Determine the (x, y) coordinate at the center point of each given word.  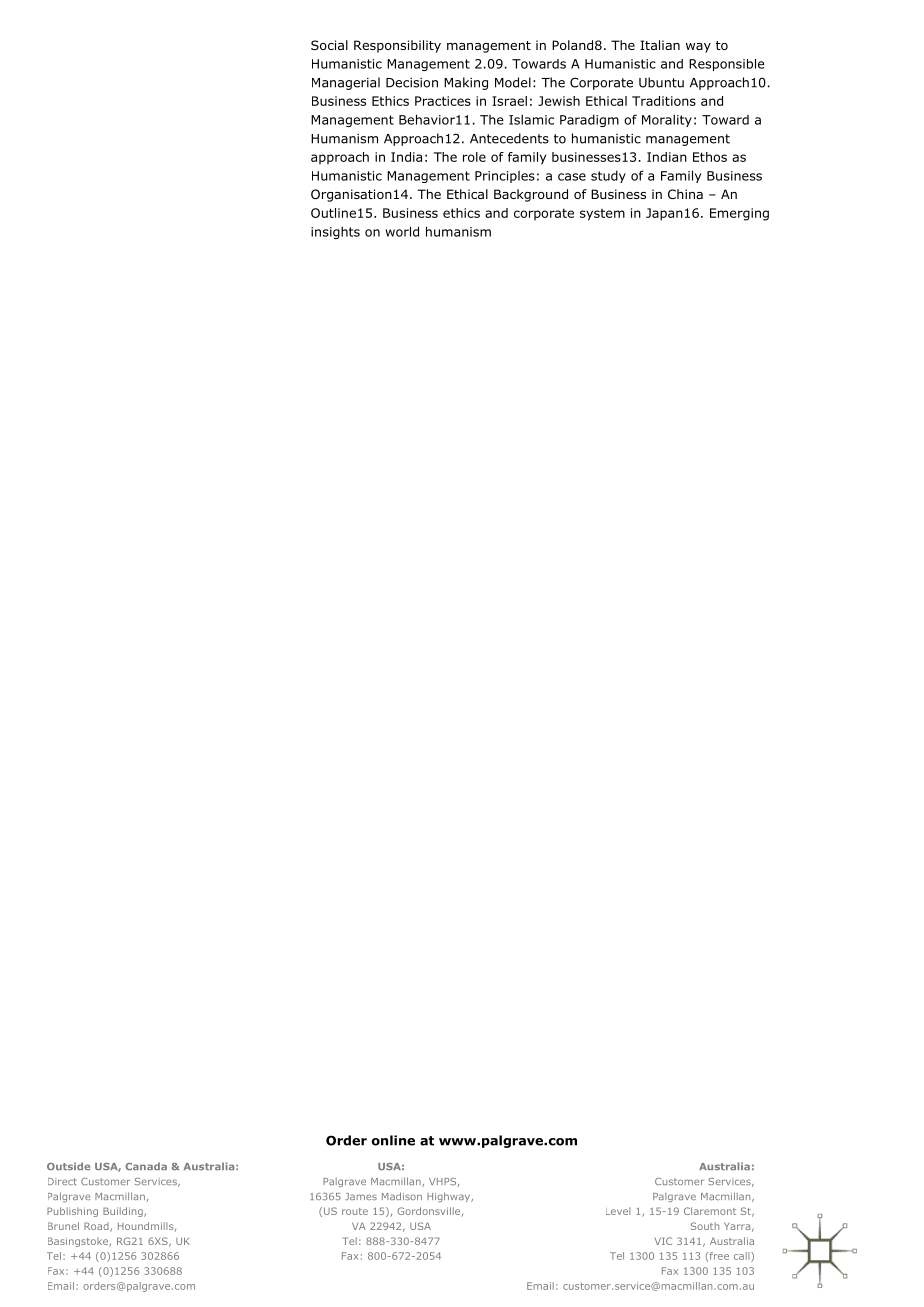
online (393, 1140)
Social (329, 45)
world (402, 231)
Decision (412, 83)
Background (531, 195)
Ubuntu (661, 82)
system (602, 215)
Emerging (739, 214)
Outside (68, 1166)
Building (124, 1212)
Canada (146, 1166)
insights (335, 232)
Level (618, 1211)
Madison (402, 1196)
